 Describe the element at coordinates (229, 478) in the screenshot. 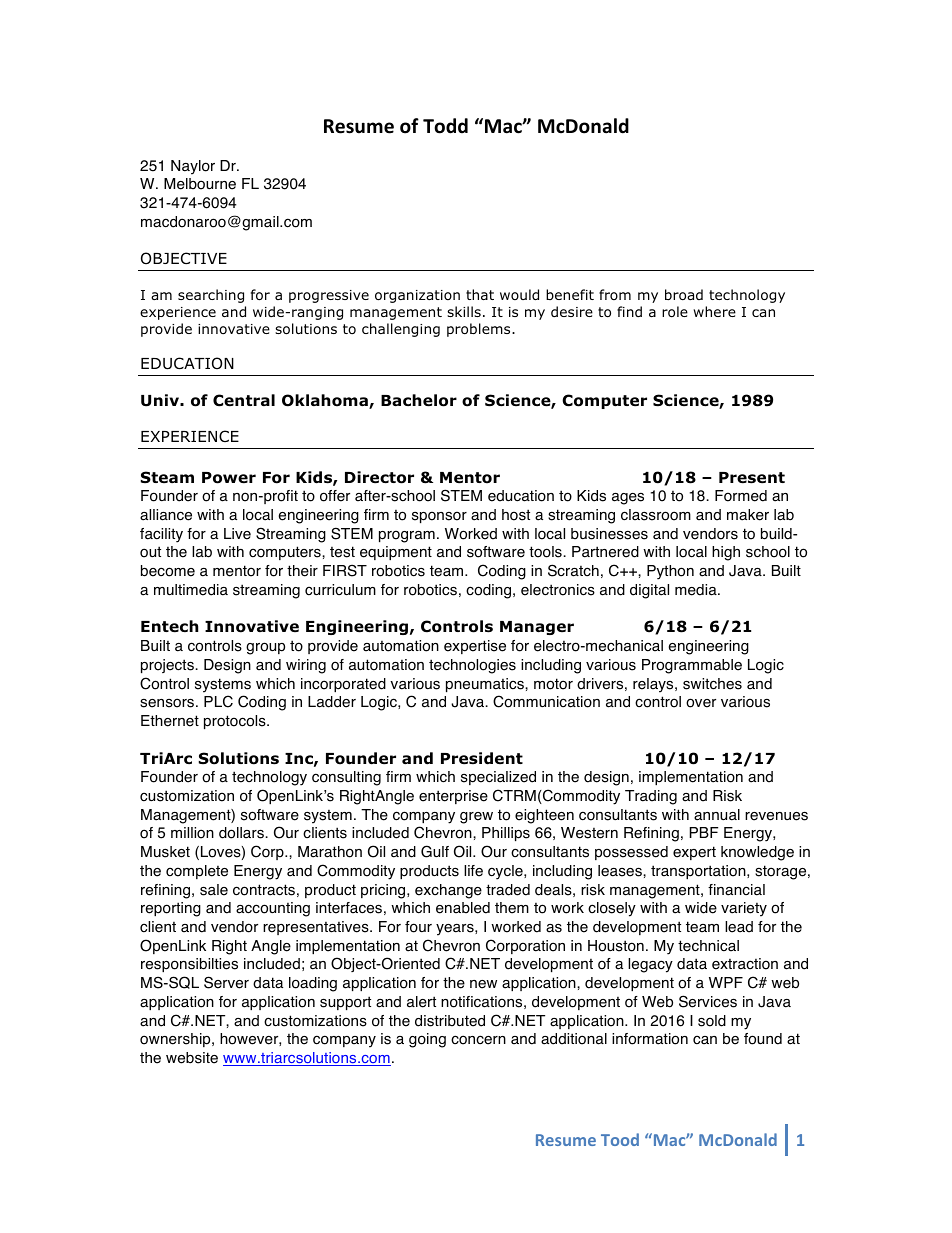

I see `Power` at that location.
